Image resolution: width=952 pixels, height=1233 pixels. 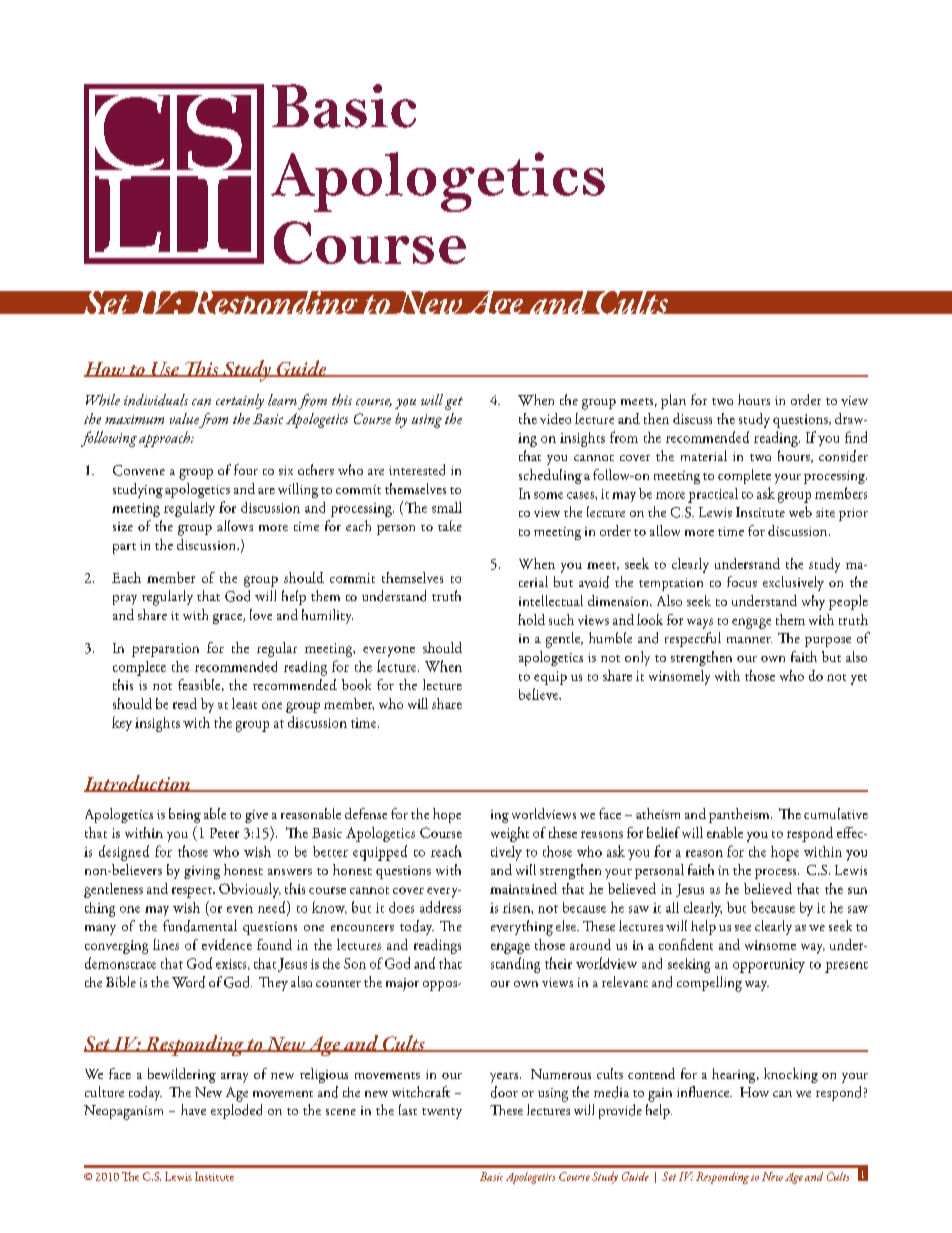 What do you see at coordinates (749, 640) in the screenshot?
I see `manner` at bounding box center [749, 640].
